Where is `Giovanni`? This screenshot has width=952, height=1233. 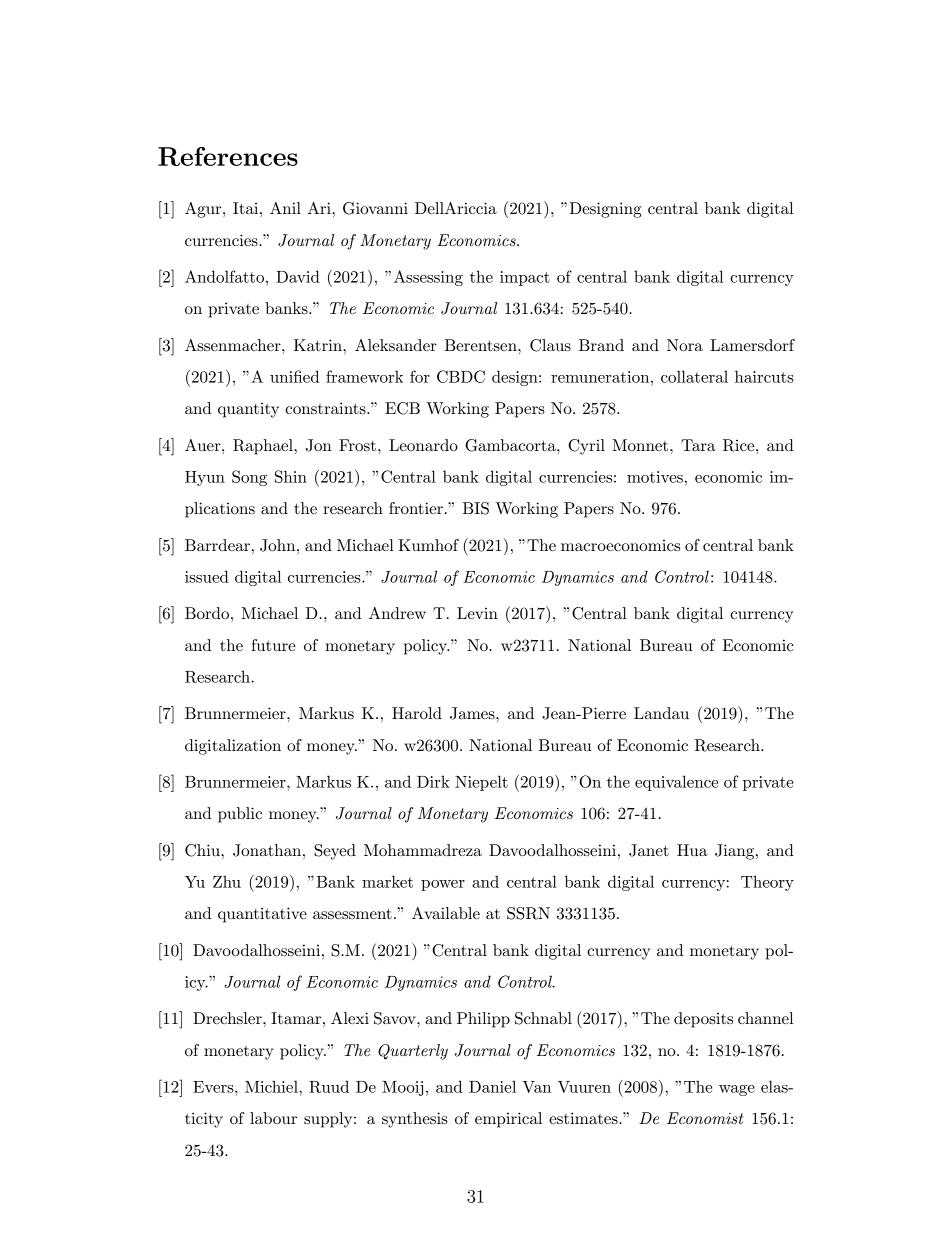
Giovanni is located at coordinates (375, 208).
